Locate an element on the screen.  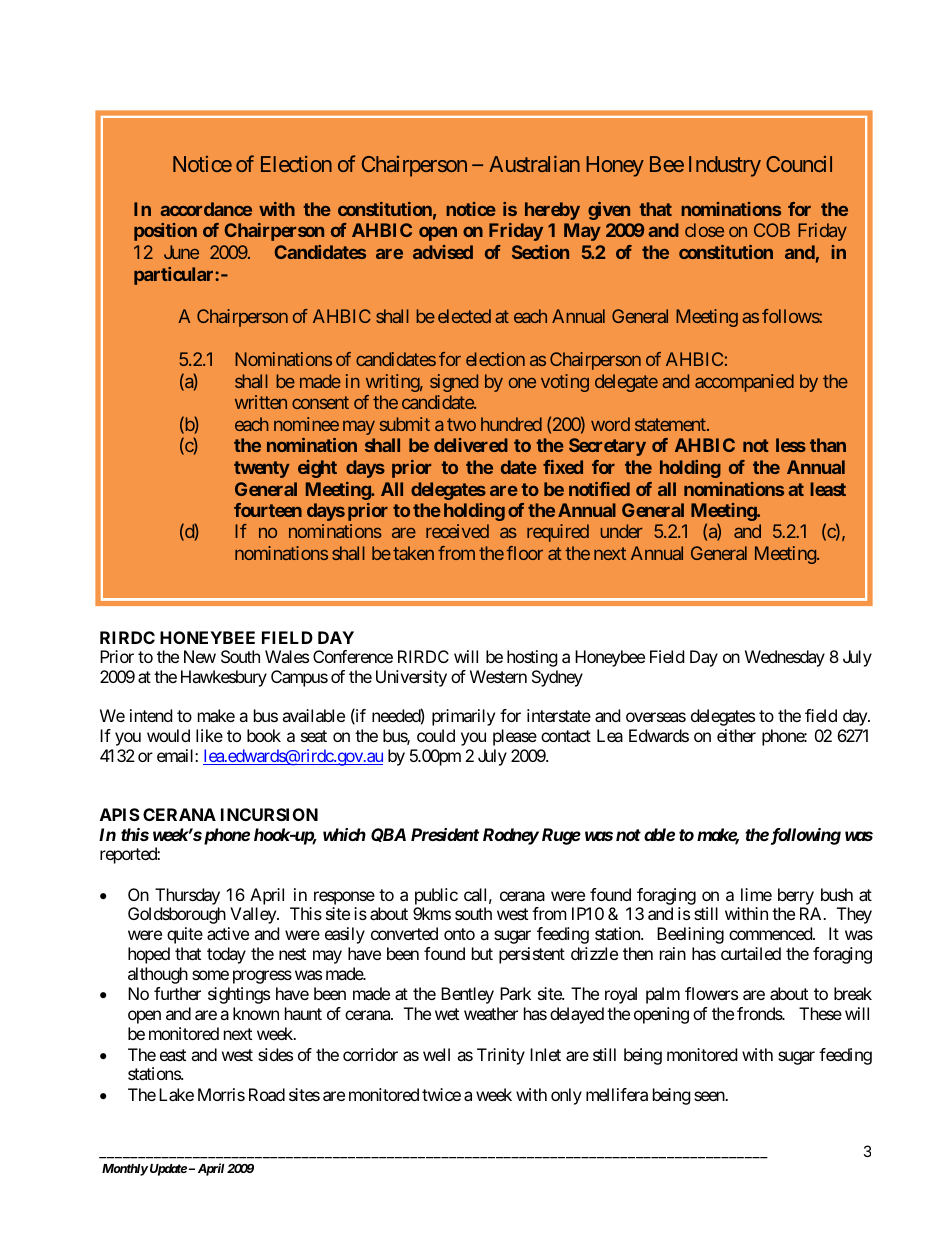
hosting is located at coordinates (532, 658).
